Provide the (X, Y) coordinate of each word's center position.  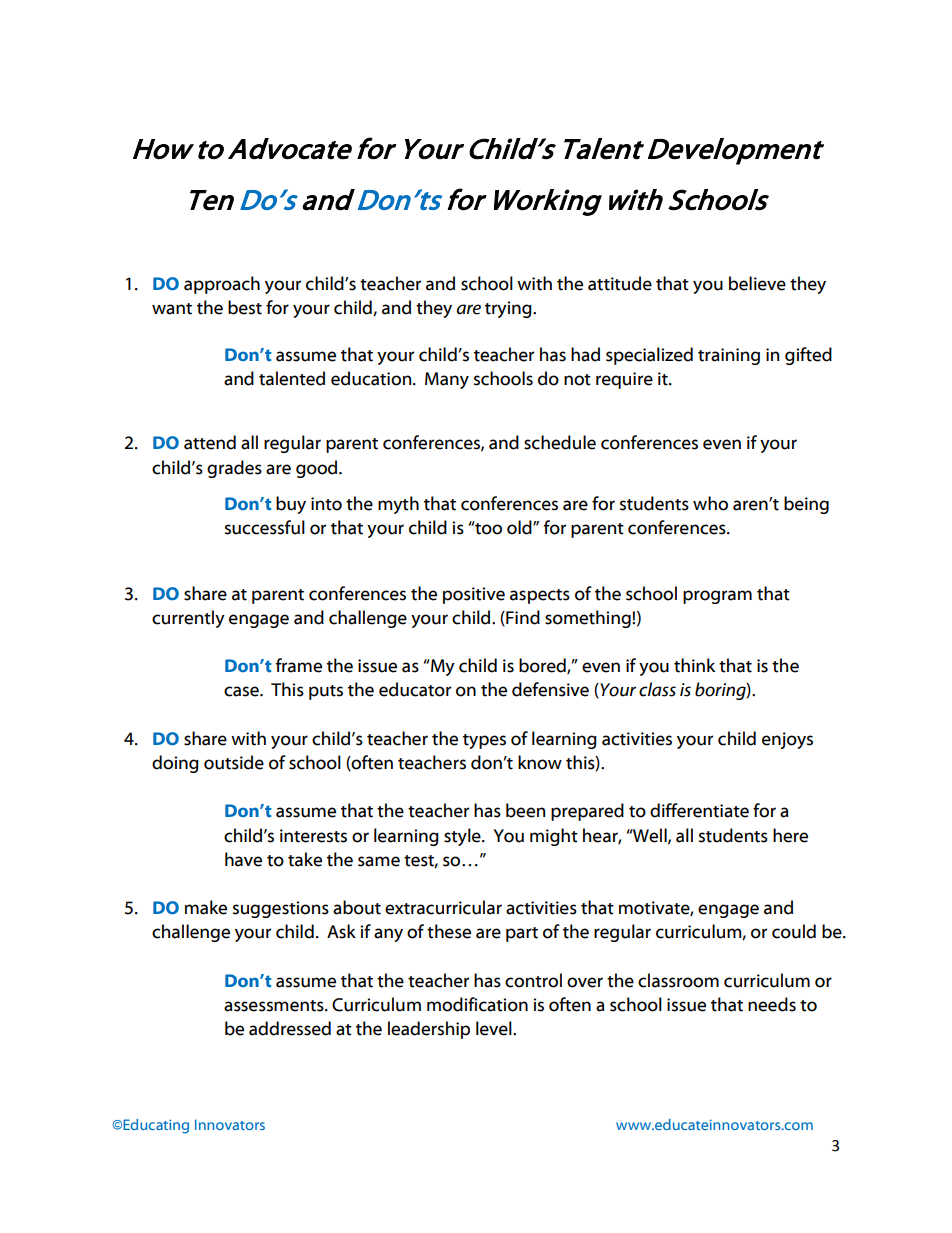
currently (188, 619)
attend (210, 442)
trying (509, 309)
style (463, 837)
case (242, 691)
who (710, 503)
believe (757, 283)
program (717, 597)
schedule (560, 442)
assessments (275, 1006)
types (484, 741)
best (245, 307)
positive (474, 595)
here (790, 835)
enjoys (787, 740)
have (243, 859)
